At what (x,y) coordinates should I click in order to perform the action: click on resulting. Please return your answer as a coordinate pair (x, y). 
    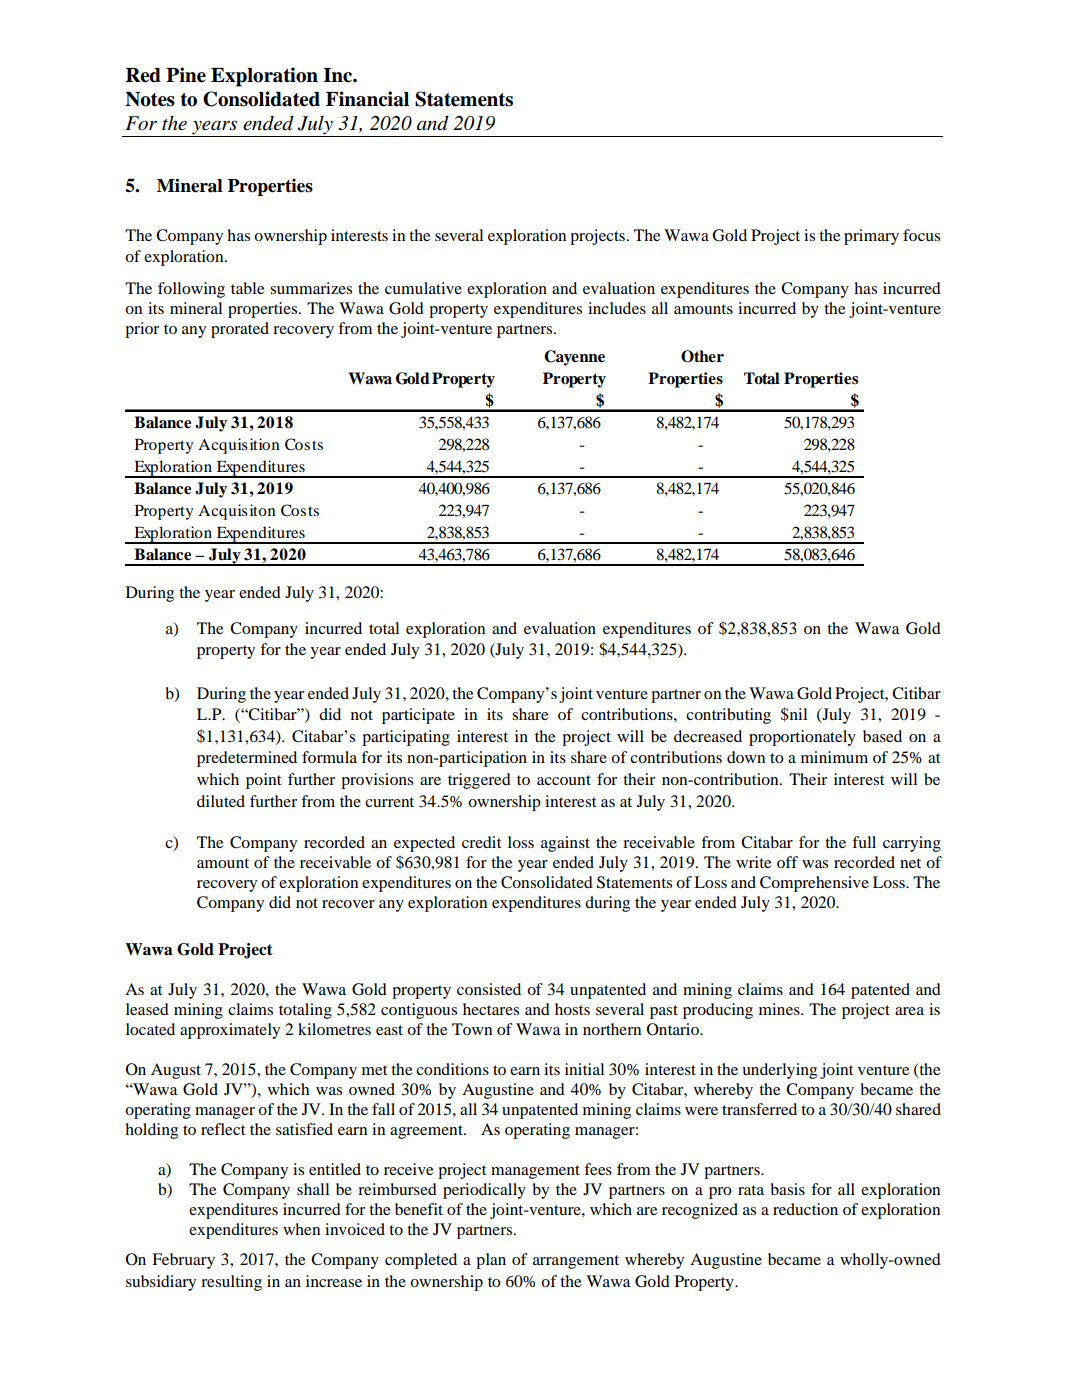
    Looking at the image, I should click on (231, 1283).
